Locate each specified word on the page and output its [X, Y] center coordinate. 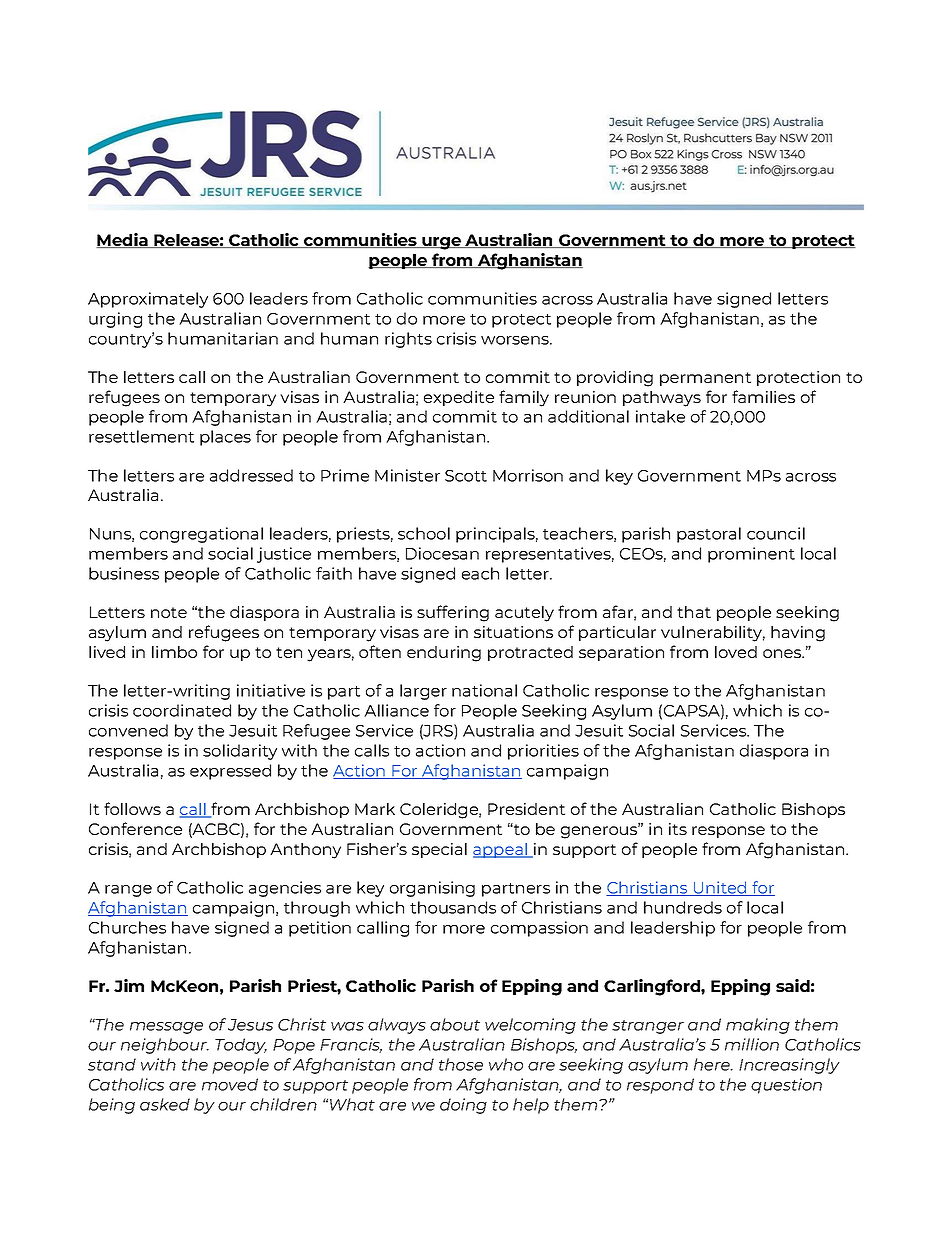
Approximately [148, 300]
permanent [705, 379]
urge [442, 243]
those [461, 1064]
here [713, 1064]
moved [230, 1084]
